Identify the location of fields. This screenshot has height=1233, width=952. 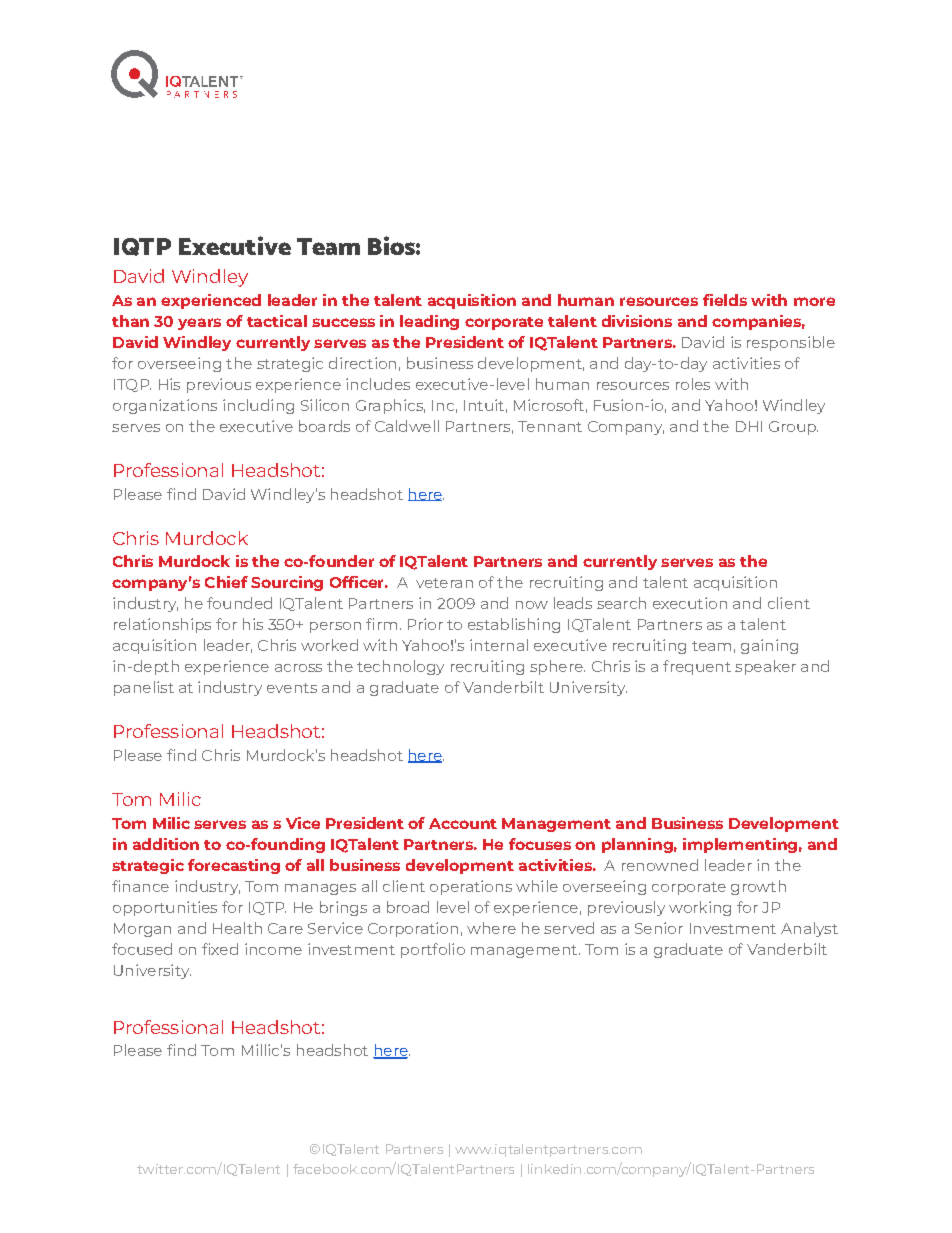
(725, 300).
